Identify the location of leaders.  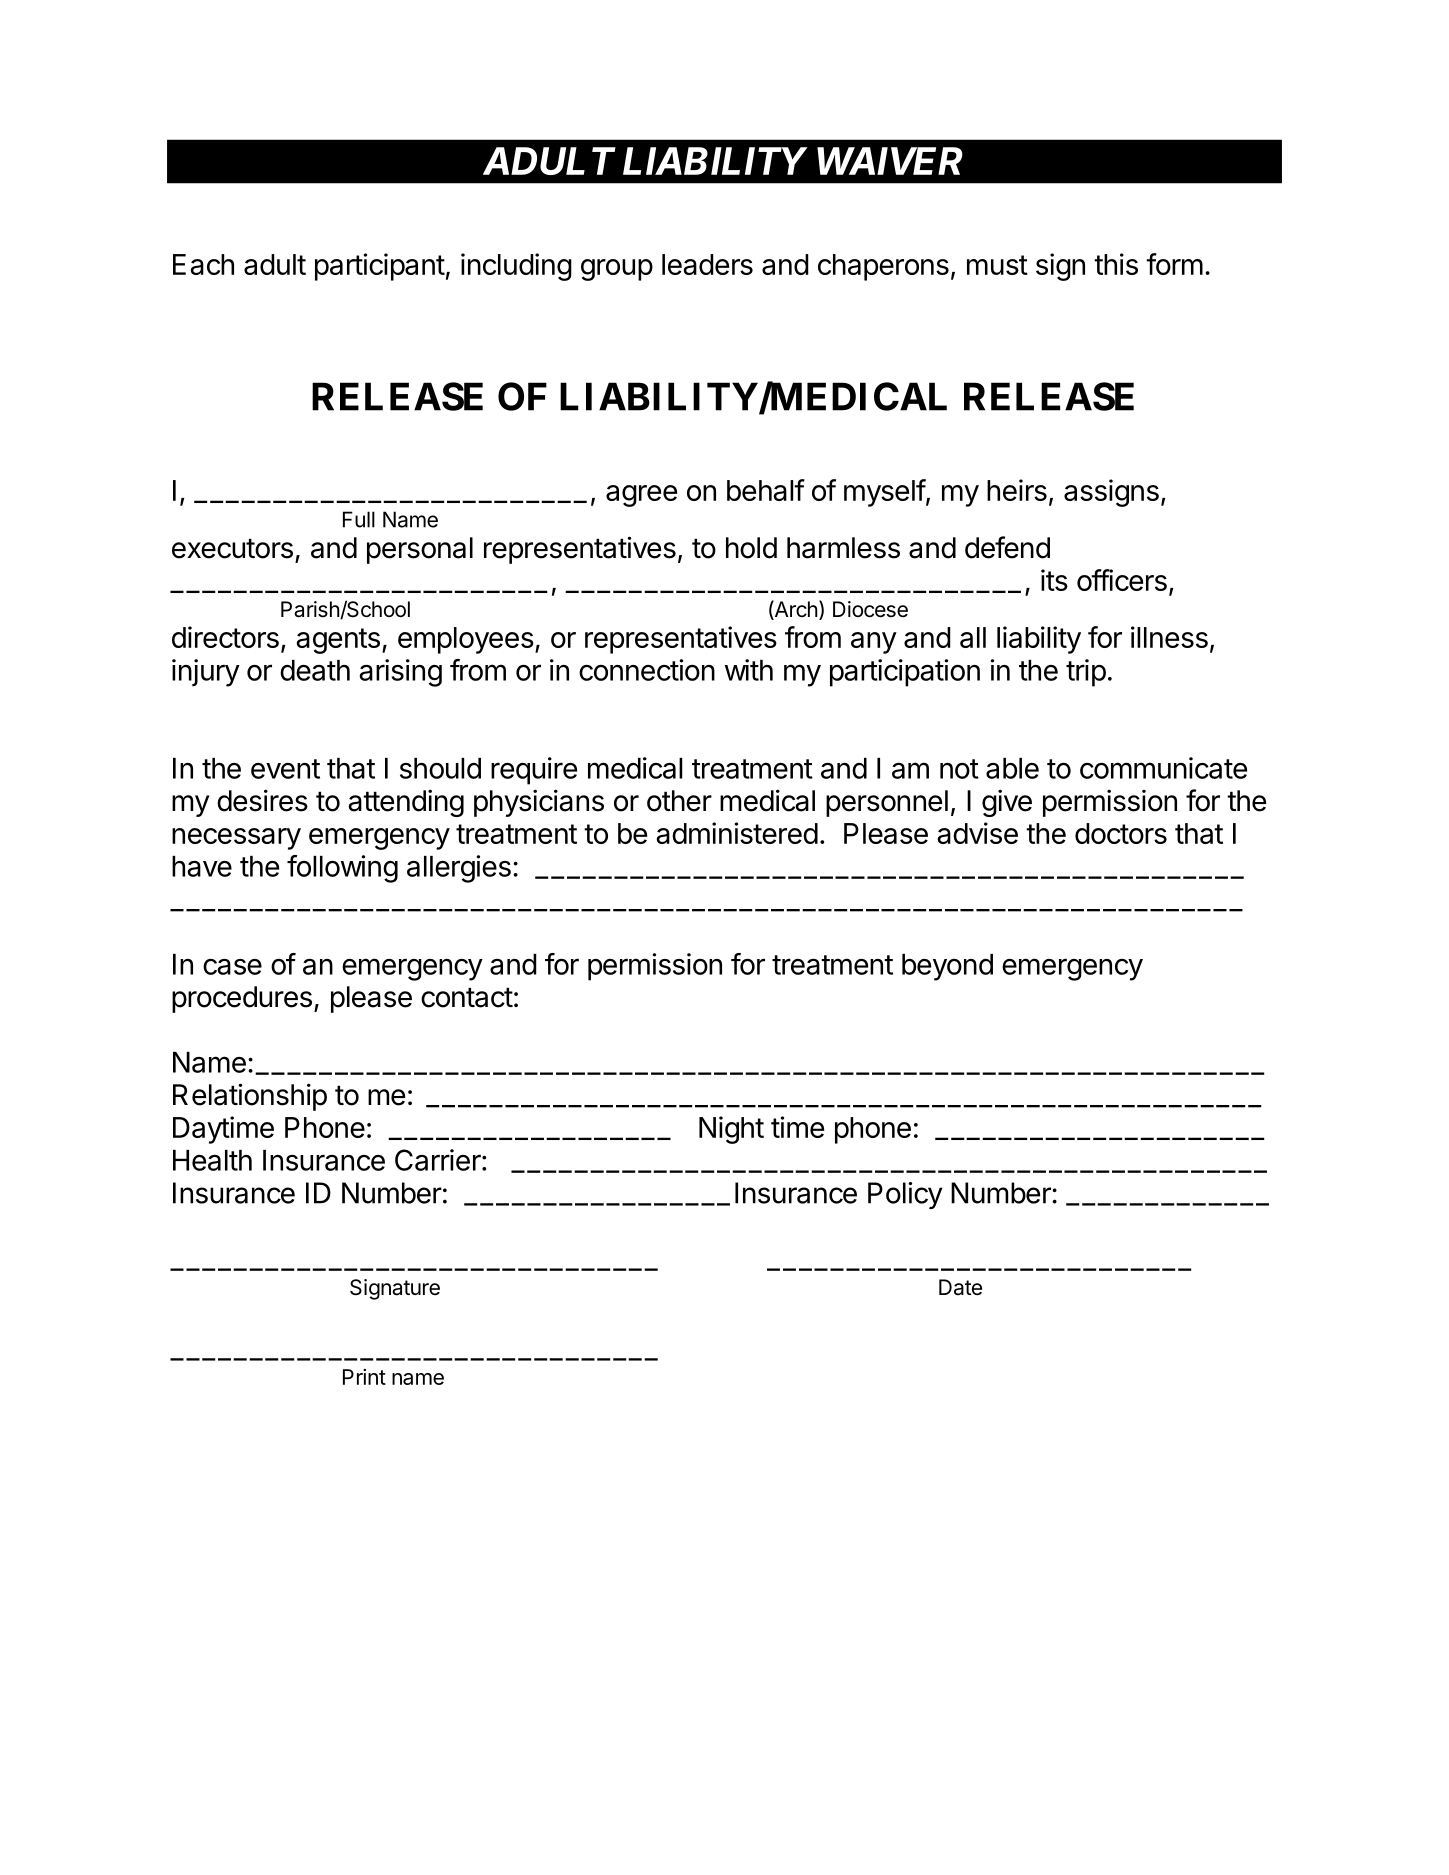
(707, 264).
